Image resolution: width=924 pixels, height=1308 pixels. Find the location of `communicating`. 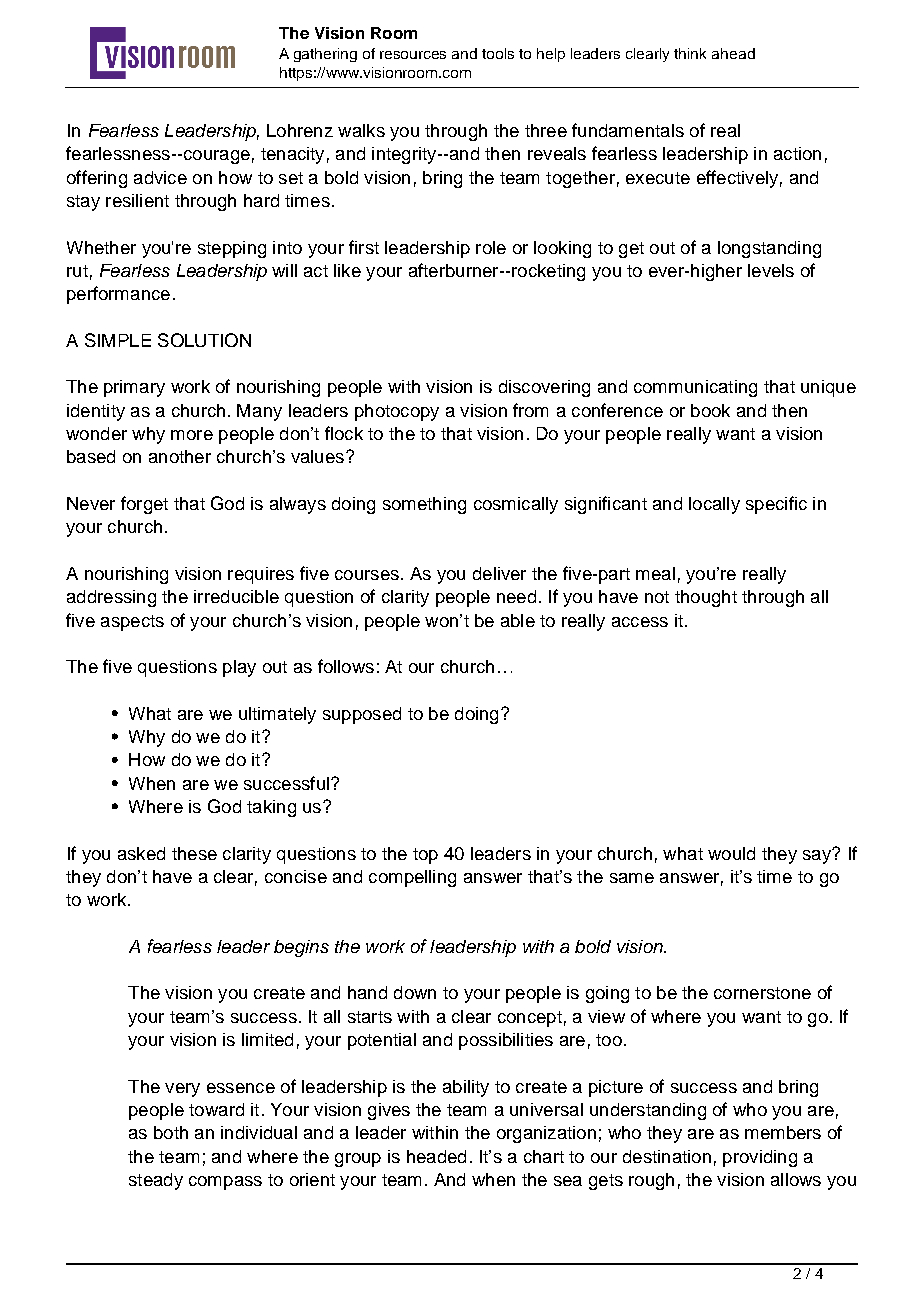

communicating is located at coordinates (695, 388).
